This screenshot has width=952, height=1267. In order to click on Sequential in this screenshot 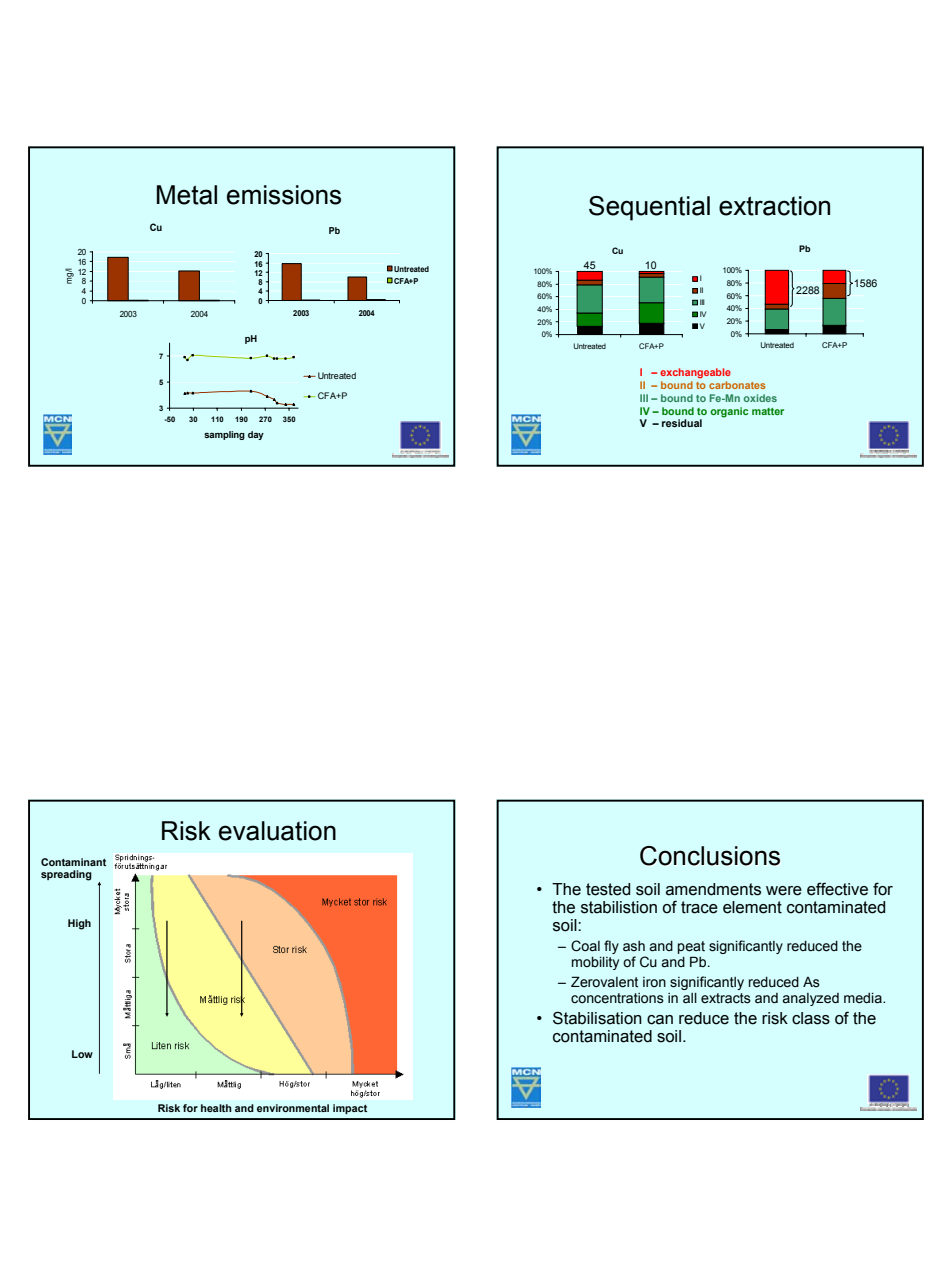, I will do `click(649, 208)`.
